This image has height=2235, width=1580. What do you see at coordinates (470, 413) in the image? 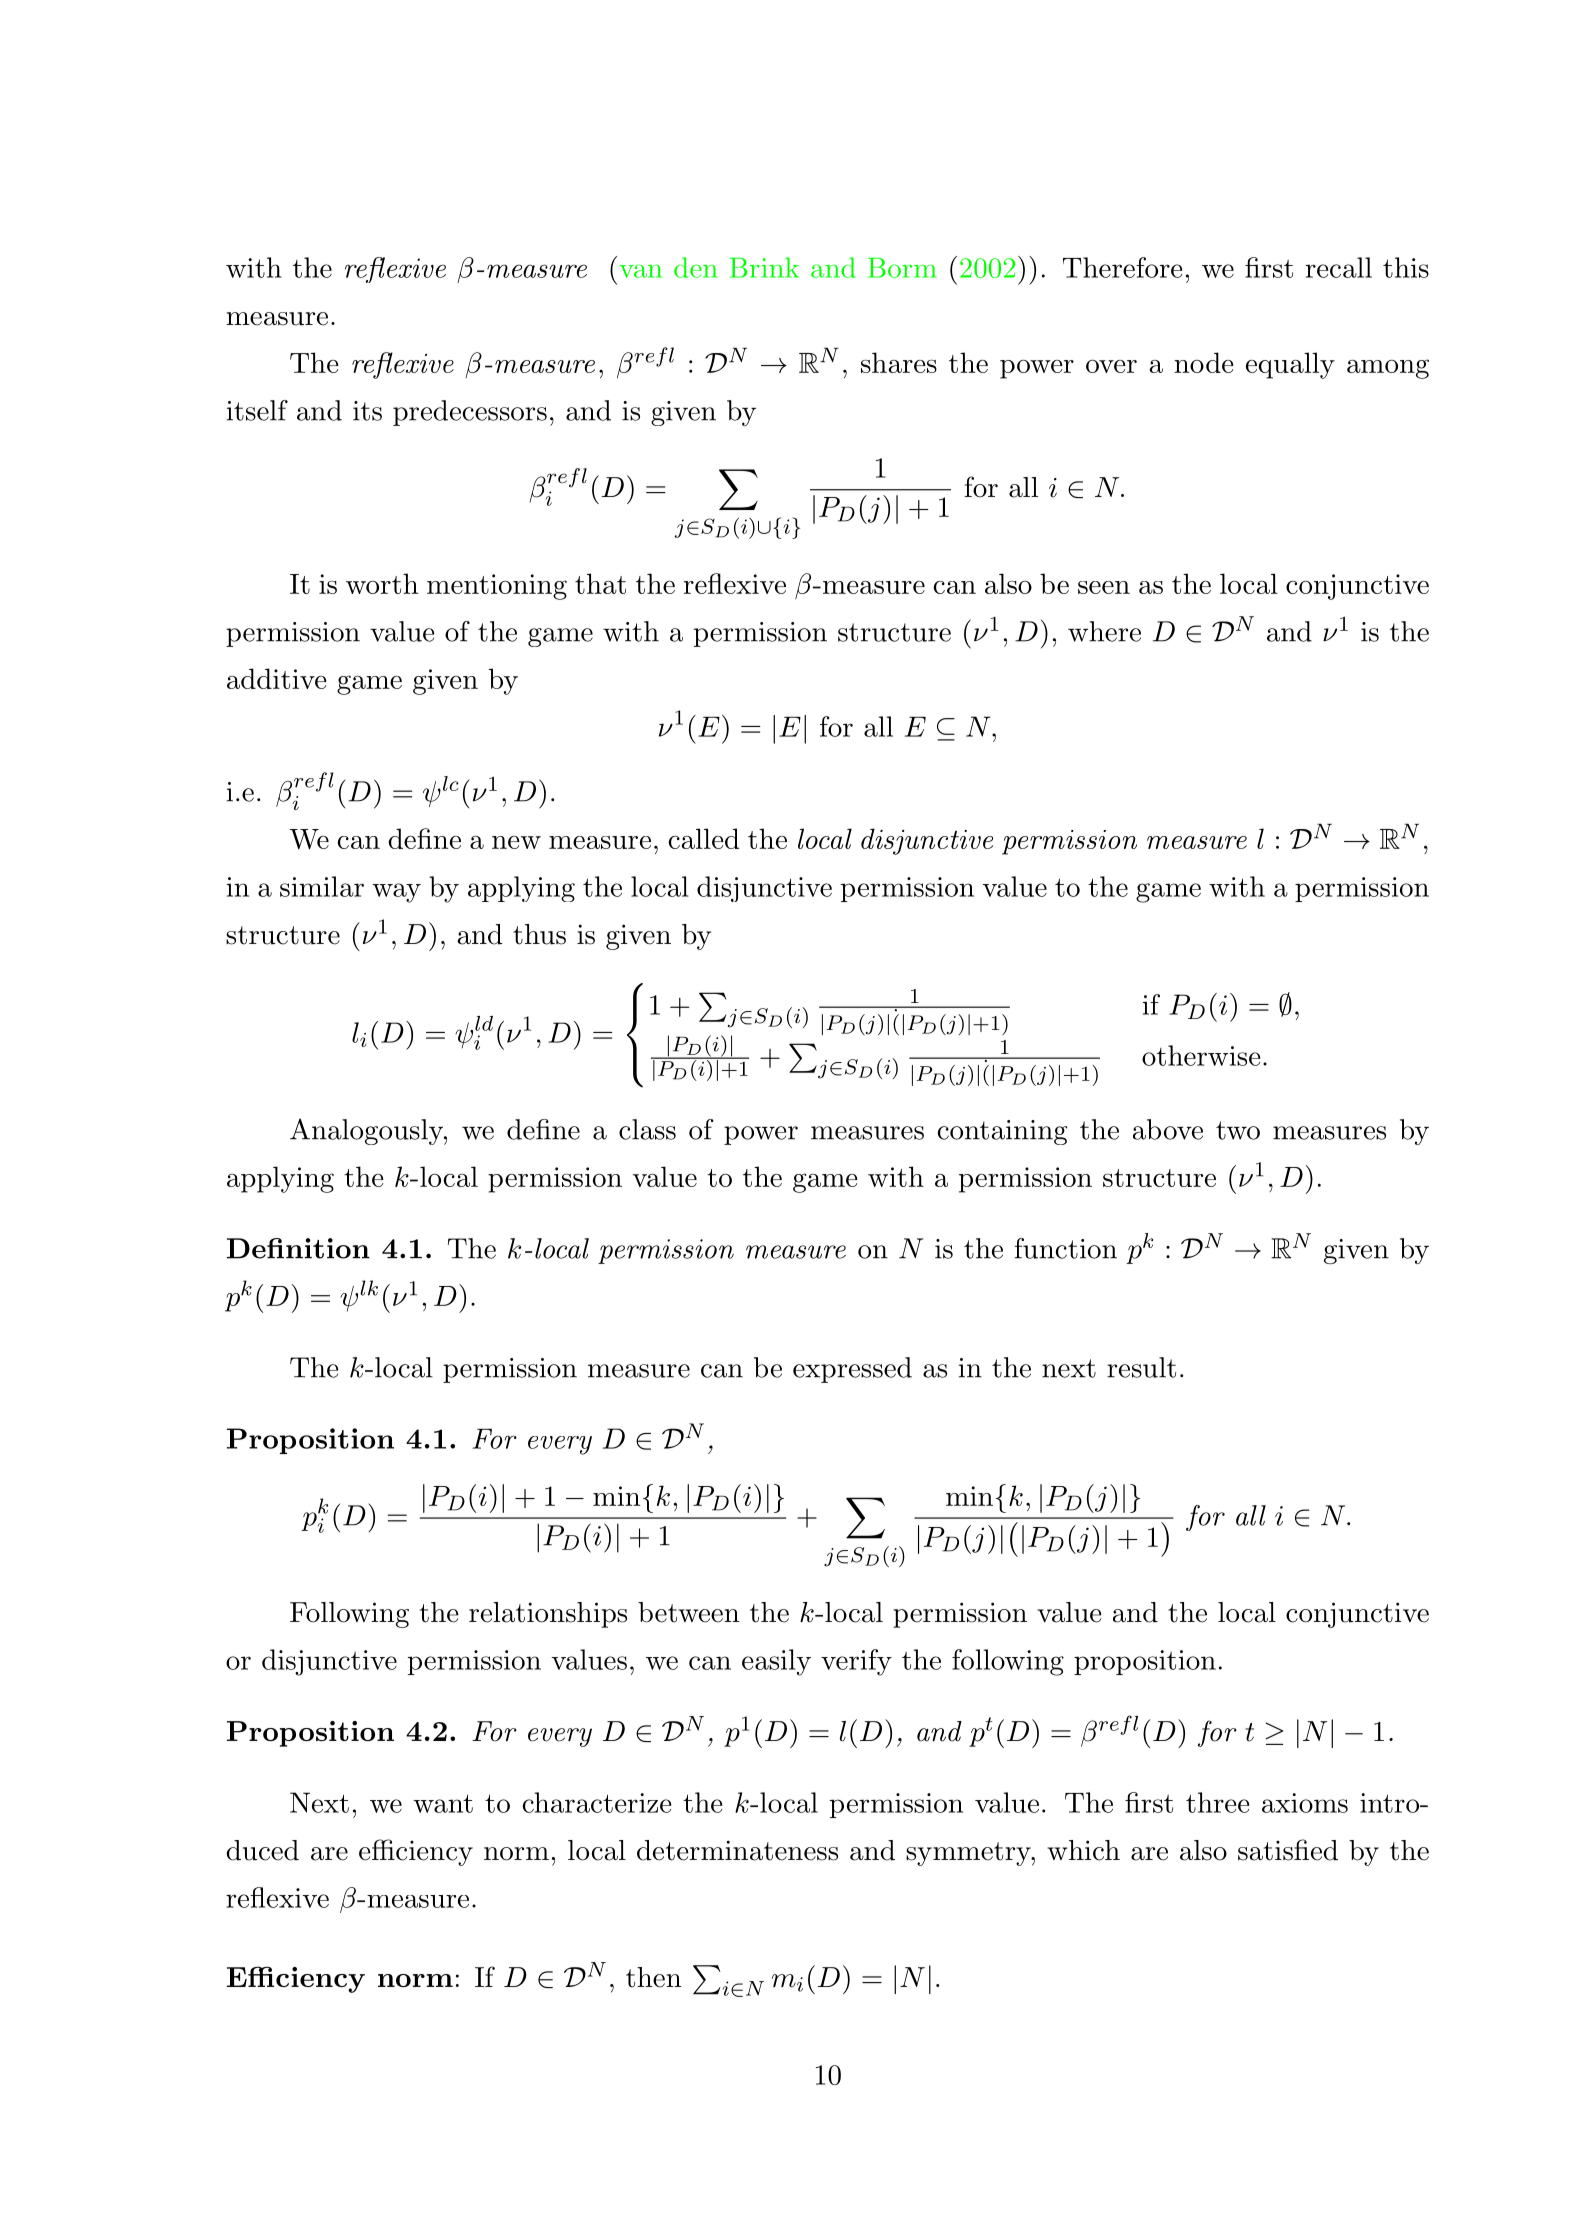
I see `predecessors` at bounding box center [470, 413].
